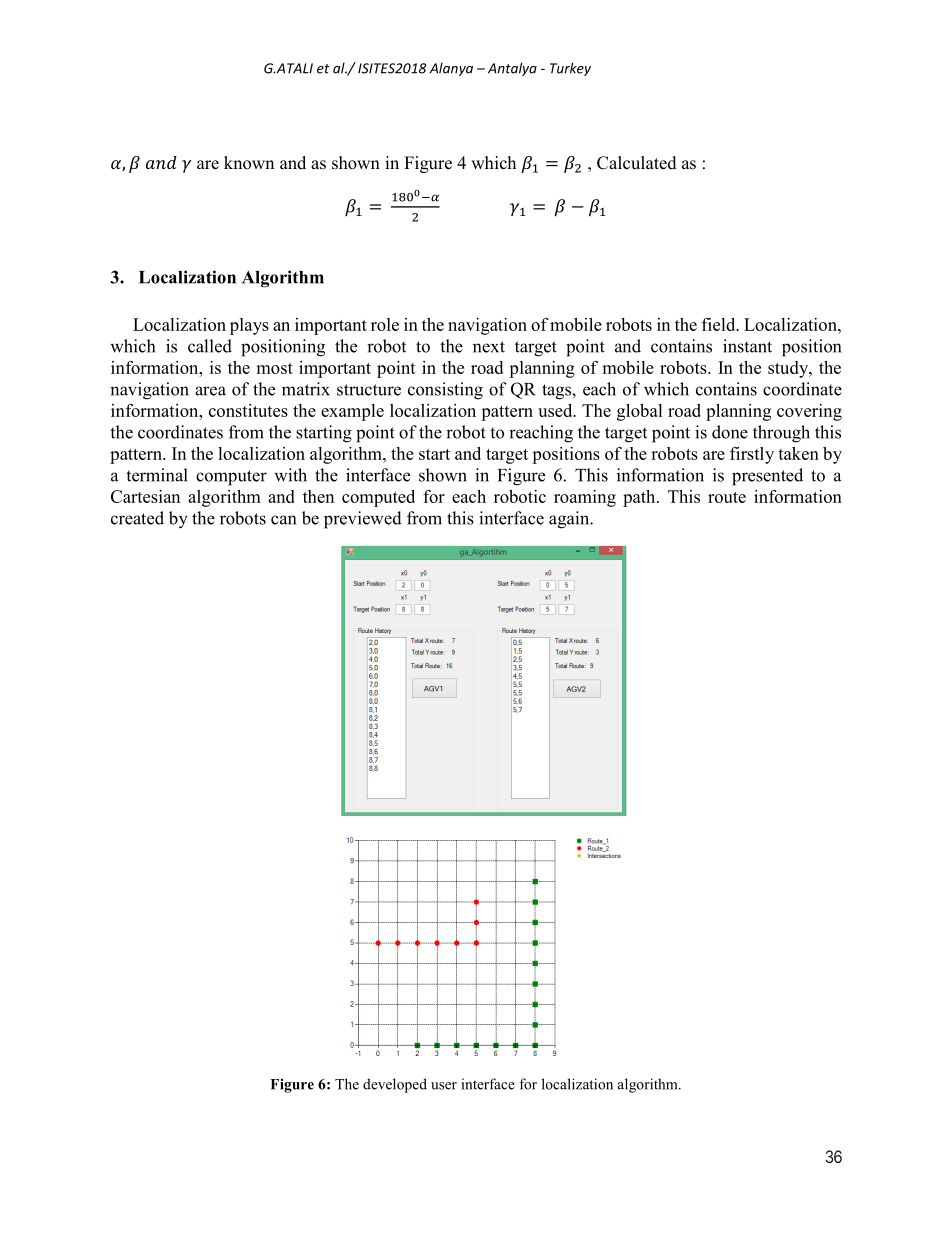  Describe the element at coordinates (640, 498) in the screenshot. I see `path` at that location.
